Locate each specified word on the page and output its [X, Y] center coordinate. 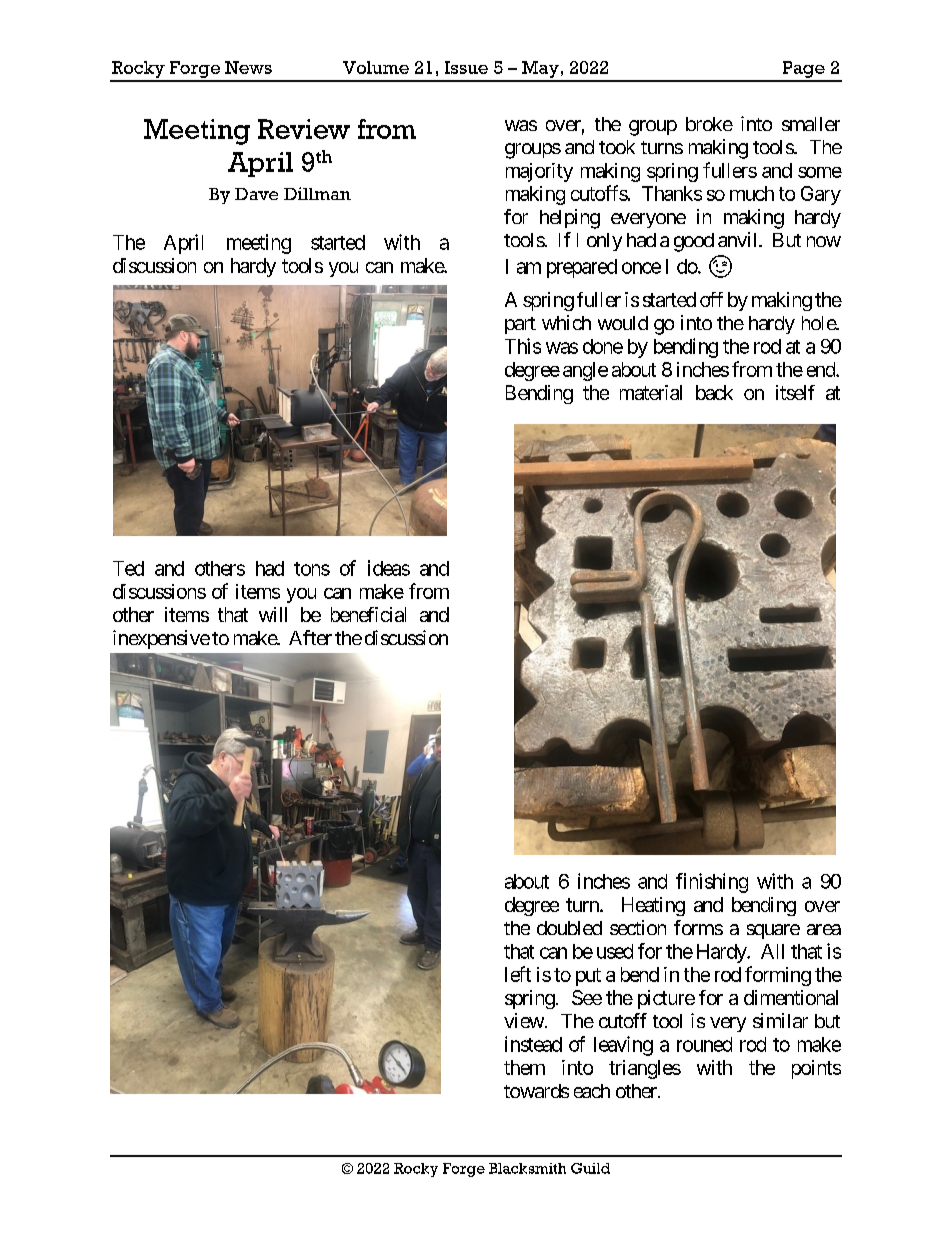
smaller [811, 124]
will [273, 614]
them [524, 1067]
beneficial [368, 614]
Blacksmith [527, 1168]
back [714, 392]
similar [780, 1020]
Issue [466, 67]
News [248, 67]
